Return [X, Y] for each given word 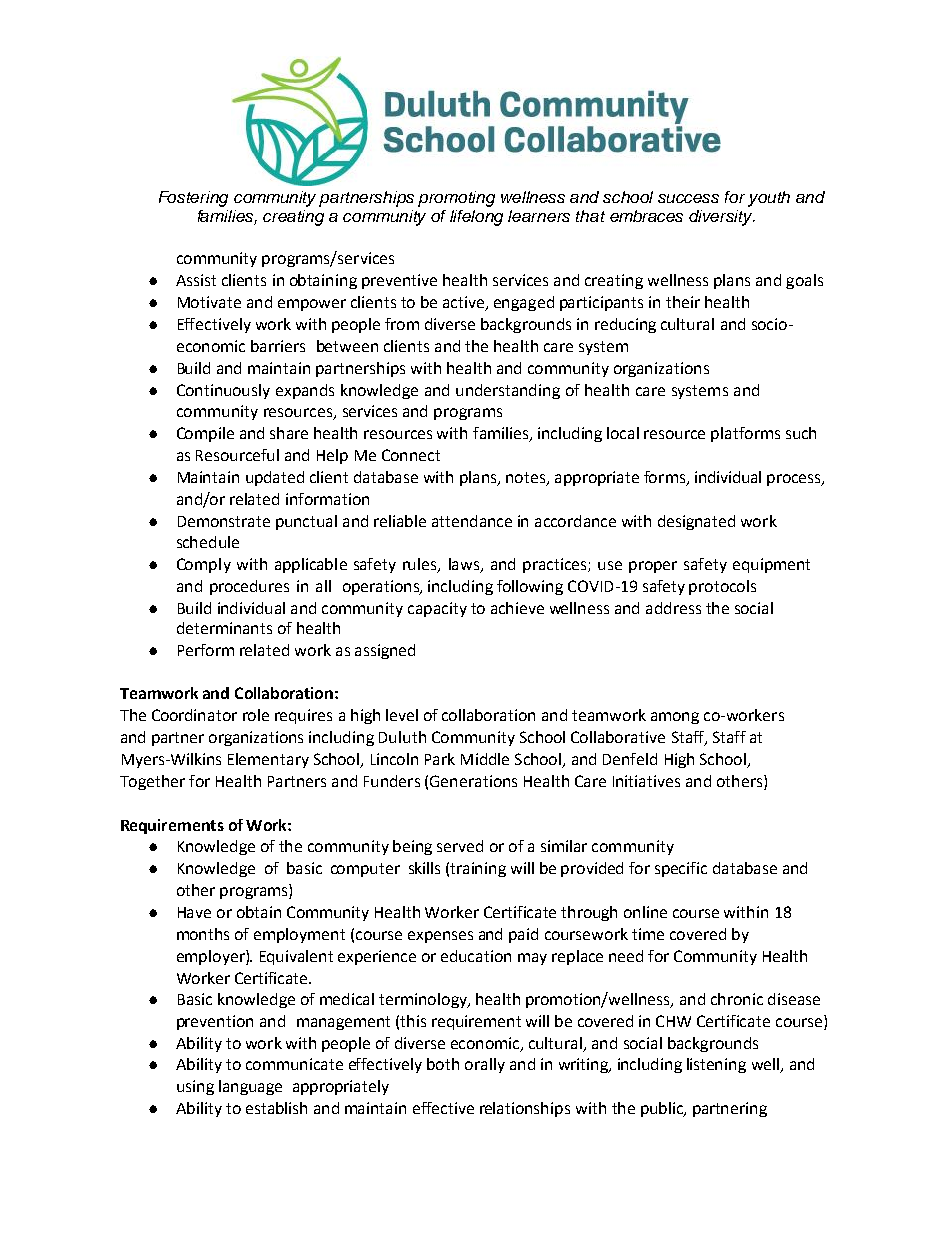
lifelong [476, 218]
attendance [472, 521]
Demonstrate [224, 521]
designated [696, 522]
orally [485, 1065]
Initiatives [646, 781]
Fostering [193, 199]
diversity [722, 218]
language [250, 1087]
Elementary [268, 760]
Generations [473, 781]
